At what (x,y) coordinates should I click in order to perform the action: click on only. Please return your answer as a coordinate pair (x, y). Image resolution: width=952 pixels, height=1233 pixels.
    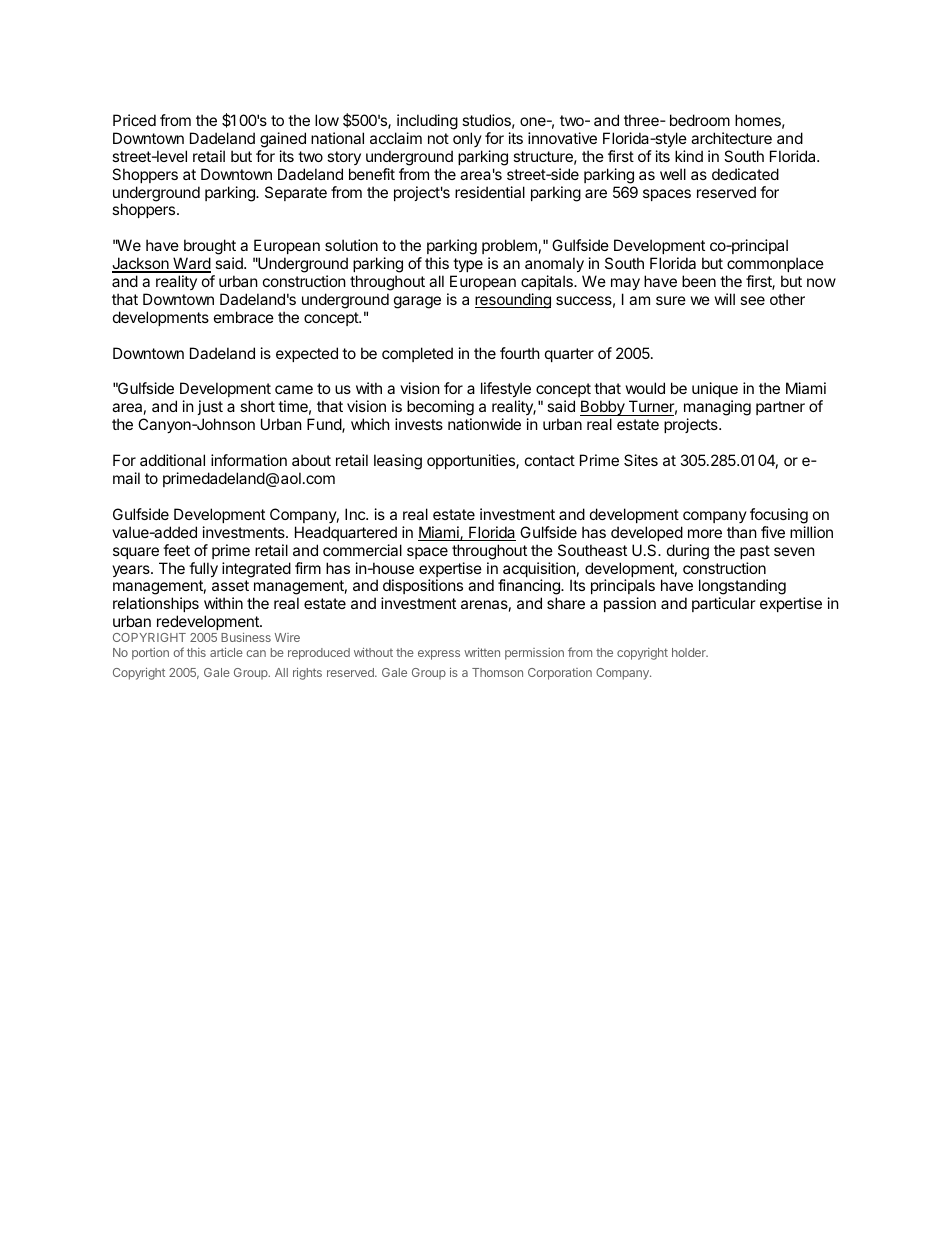
    Looking at the image, I should click on (467, 139).
